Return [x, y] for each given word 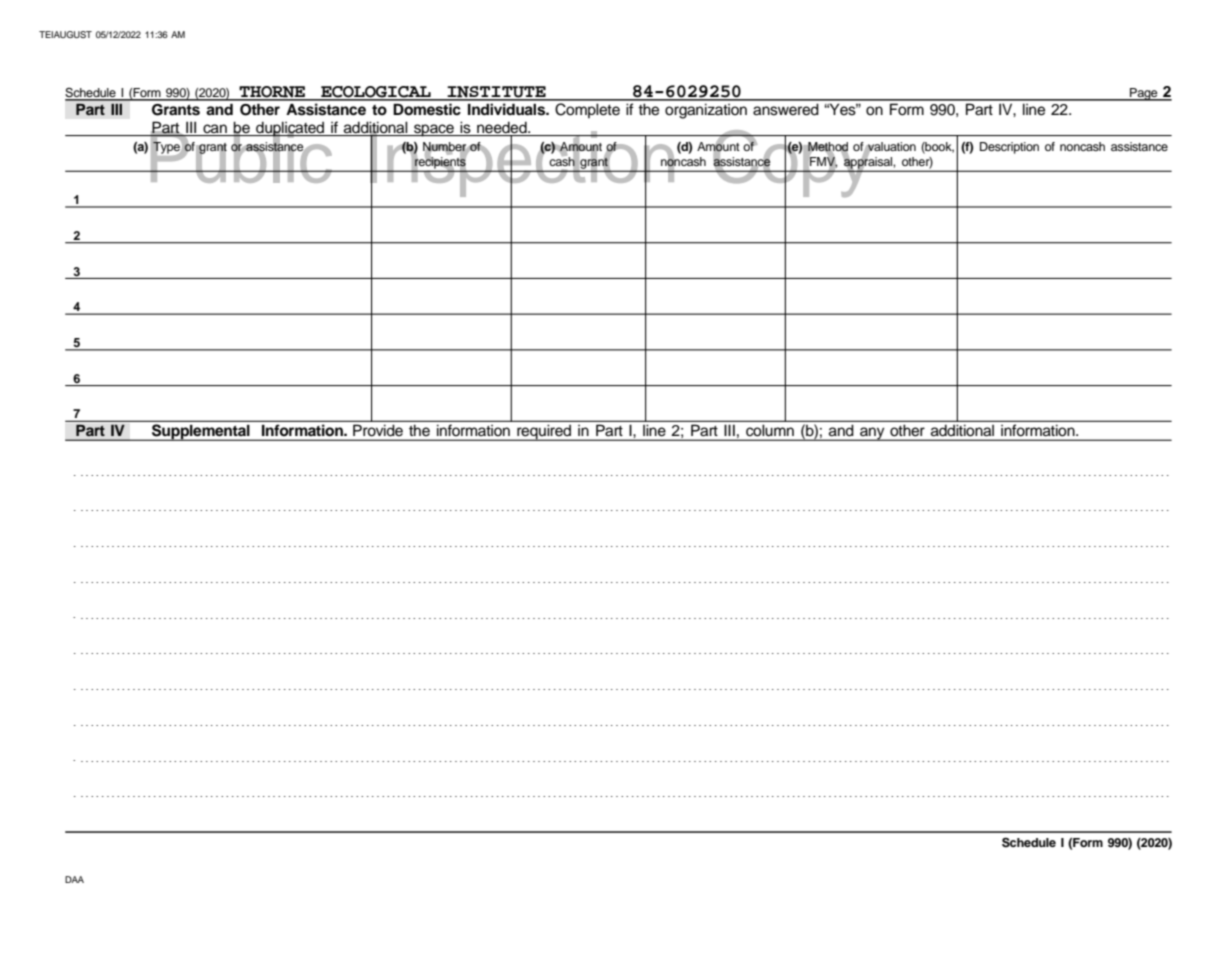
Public [241, 156]
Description [1009, 148]
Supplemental [201, 432]
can [215, 128]
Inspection [522, 164]
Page [1144, 94]
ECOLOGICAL [376, 93]
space [434, 130]
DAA [74, 879]
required [544, 432]
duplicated [290, 129]
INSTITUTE [497, 93]
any [872, 434]
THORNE [272, 93]
